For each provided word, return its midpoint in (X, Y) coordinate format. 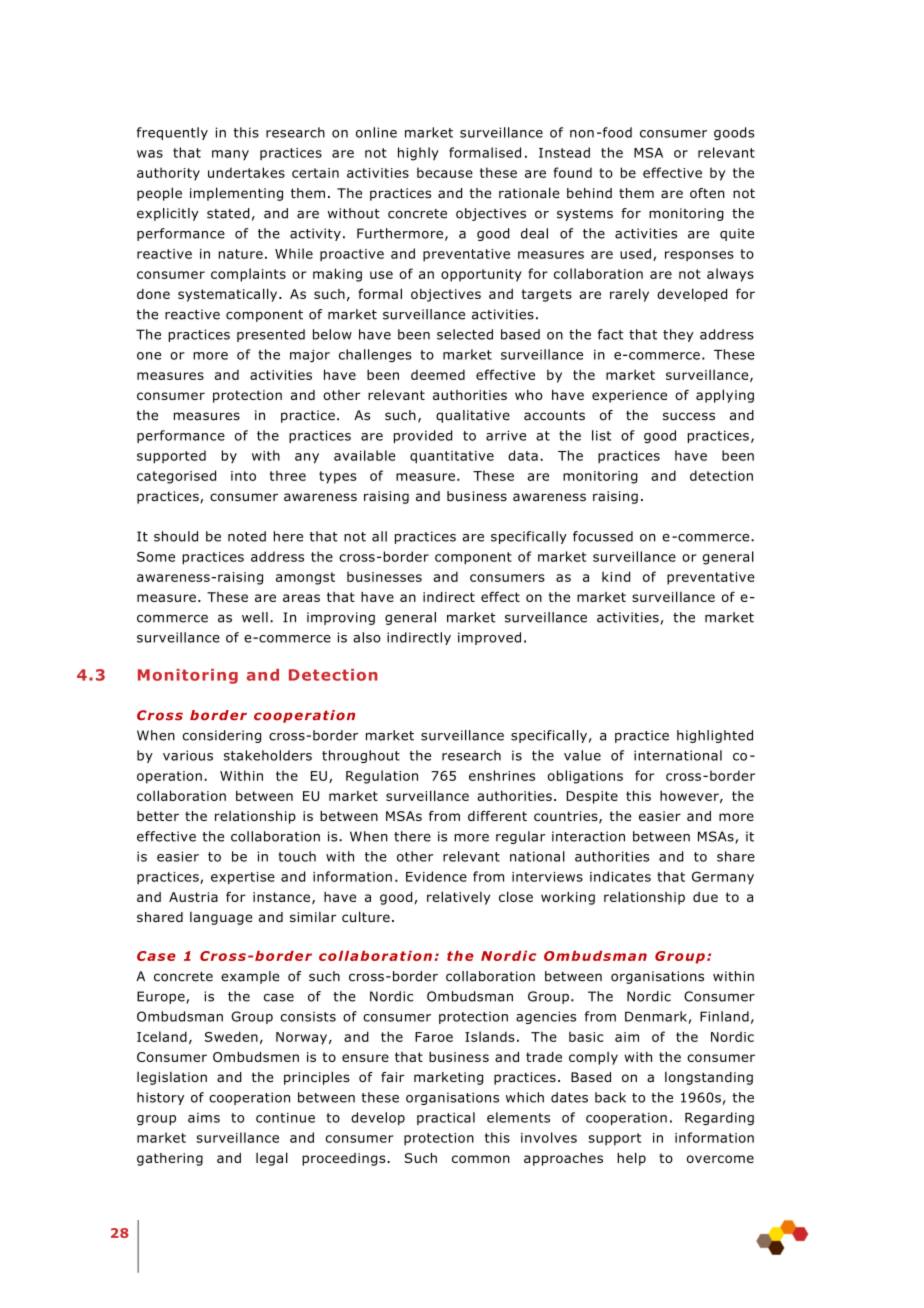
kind (616, 576)
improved (489, 638)
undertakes (246, 172)
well (255, 617)
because (445, 172)
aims (204, 1118)
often (707, 193)
